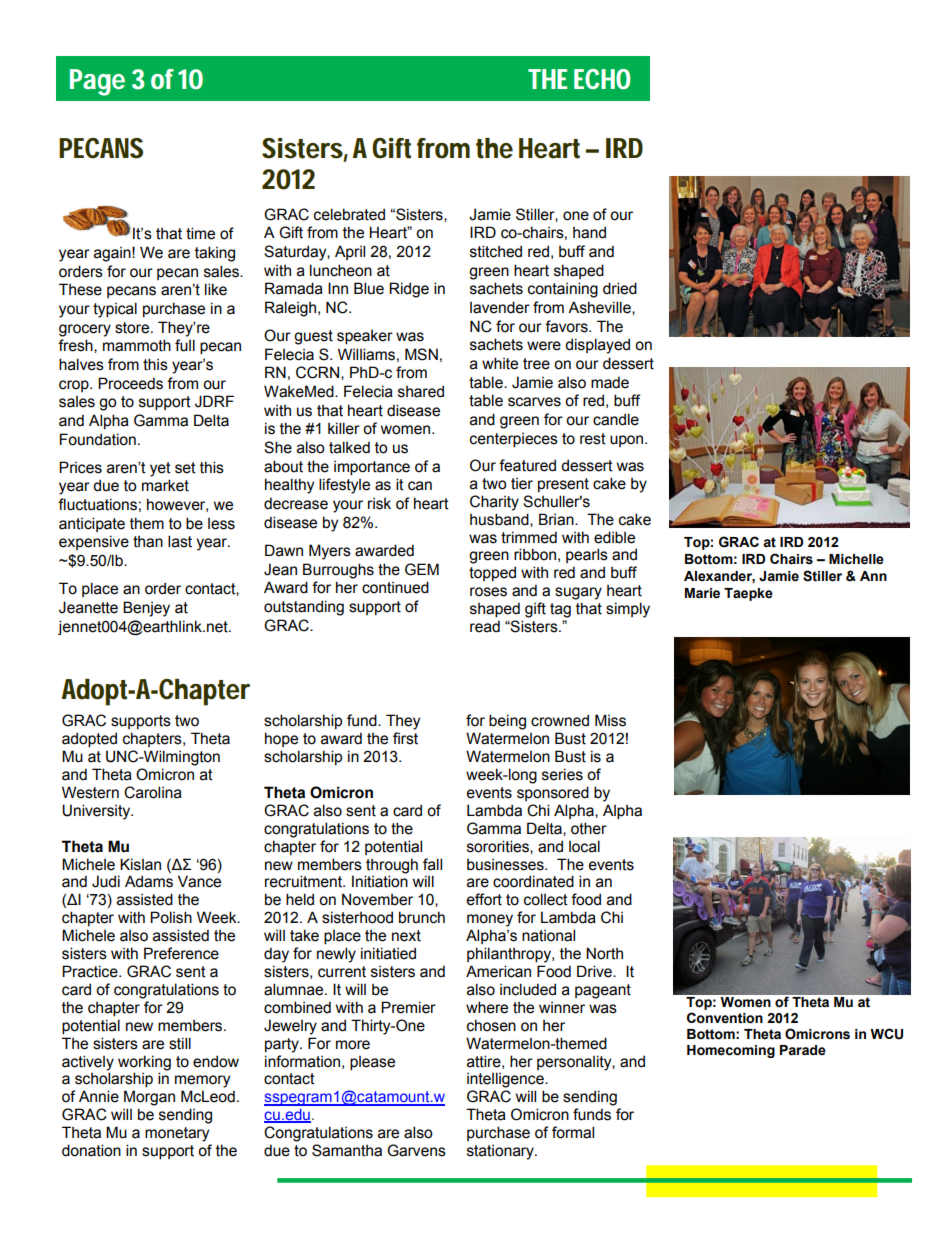 The image size is (952, 1233). I want to click on Miss, so click(610, 720).
